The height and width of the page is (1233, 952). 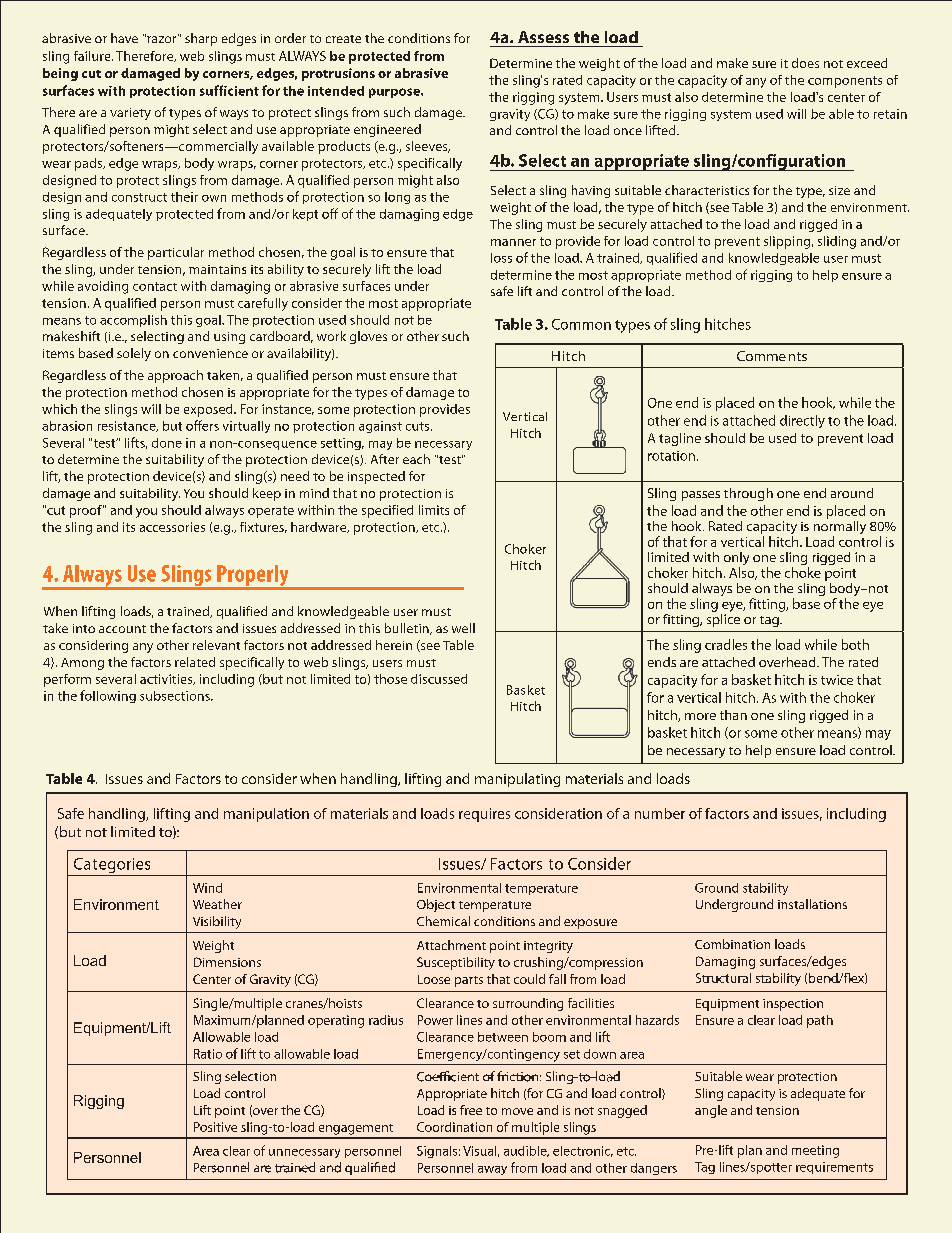 What do you see at coordinates (543, 37) in the page?
I see `Assess` at bounding box center [543, 37].
